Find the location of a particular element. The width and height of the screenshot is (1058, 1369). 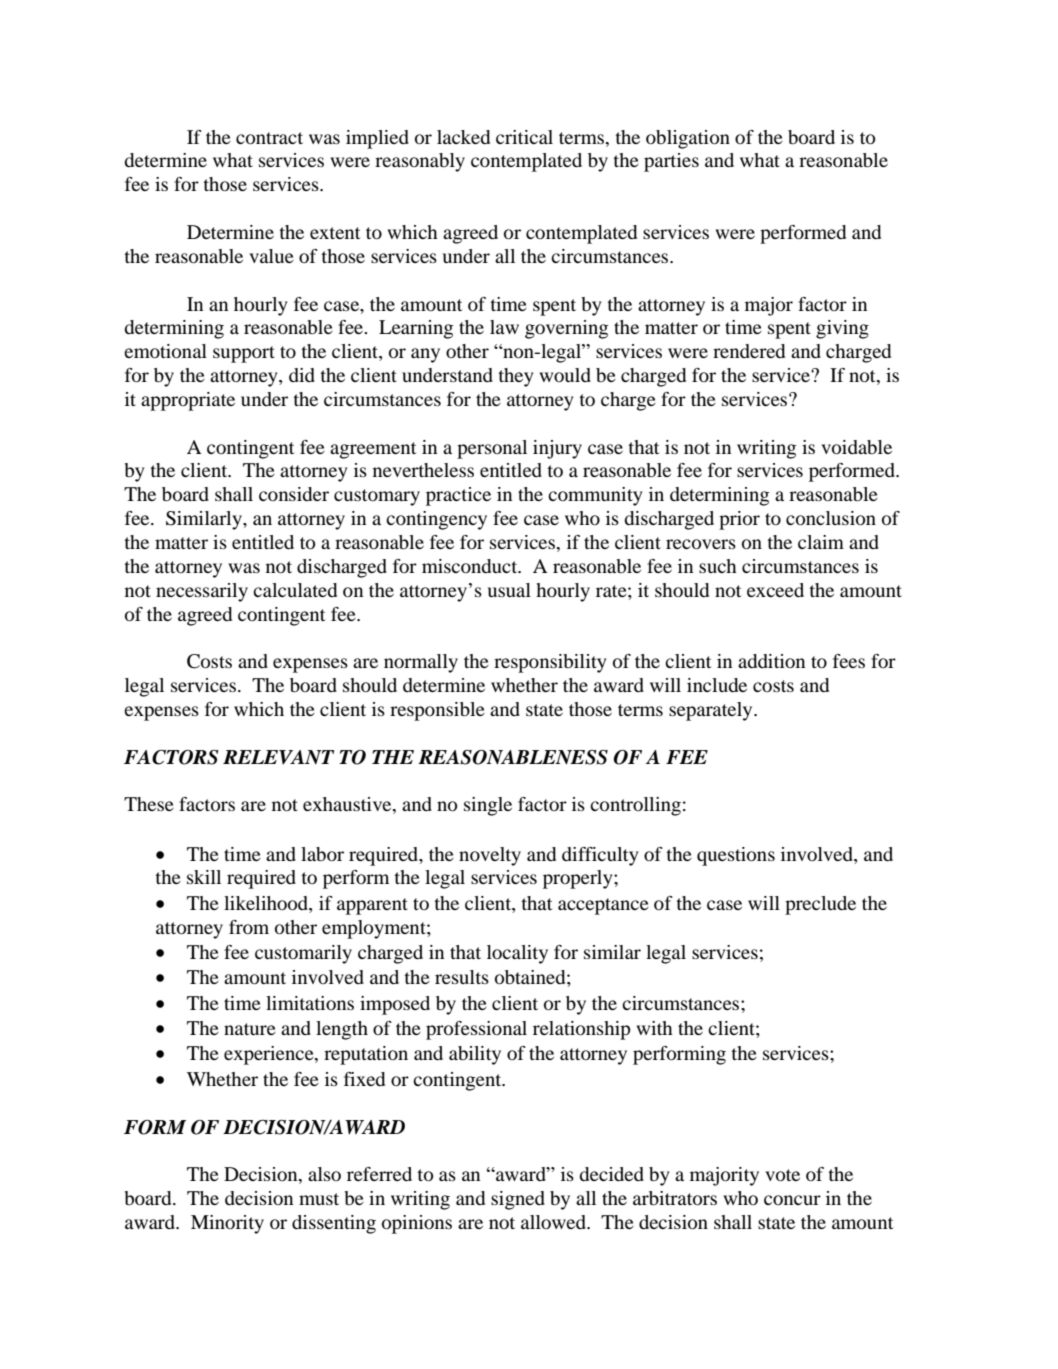

obligation is located at coordinates (688, 139).
